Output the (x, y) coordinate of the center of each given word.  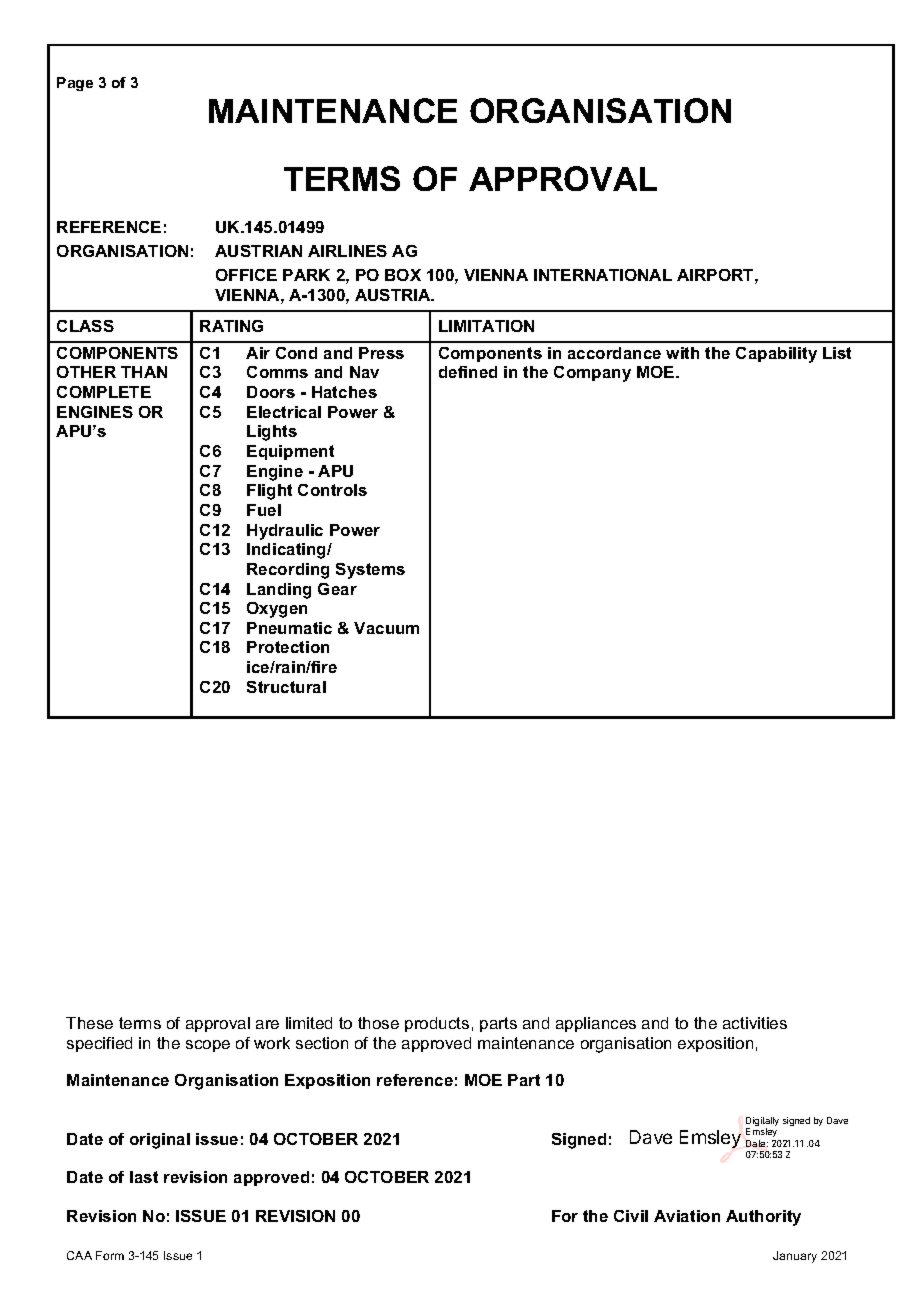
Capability (776, 355)
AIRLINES (347, 251)
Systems (370, 571)
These (89, 1023)
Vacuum (386, 628)
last (144, 1177)
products (437, 1024)
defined (468, 372)
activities (755, 1023)
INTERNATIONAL (603, 275)
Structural (286, 687)
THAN (144, 372)
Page (75, 84)
